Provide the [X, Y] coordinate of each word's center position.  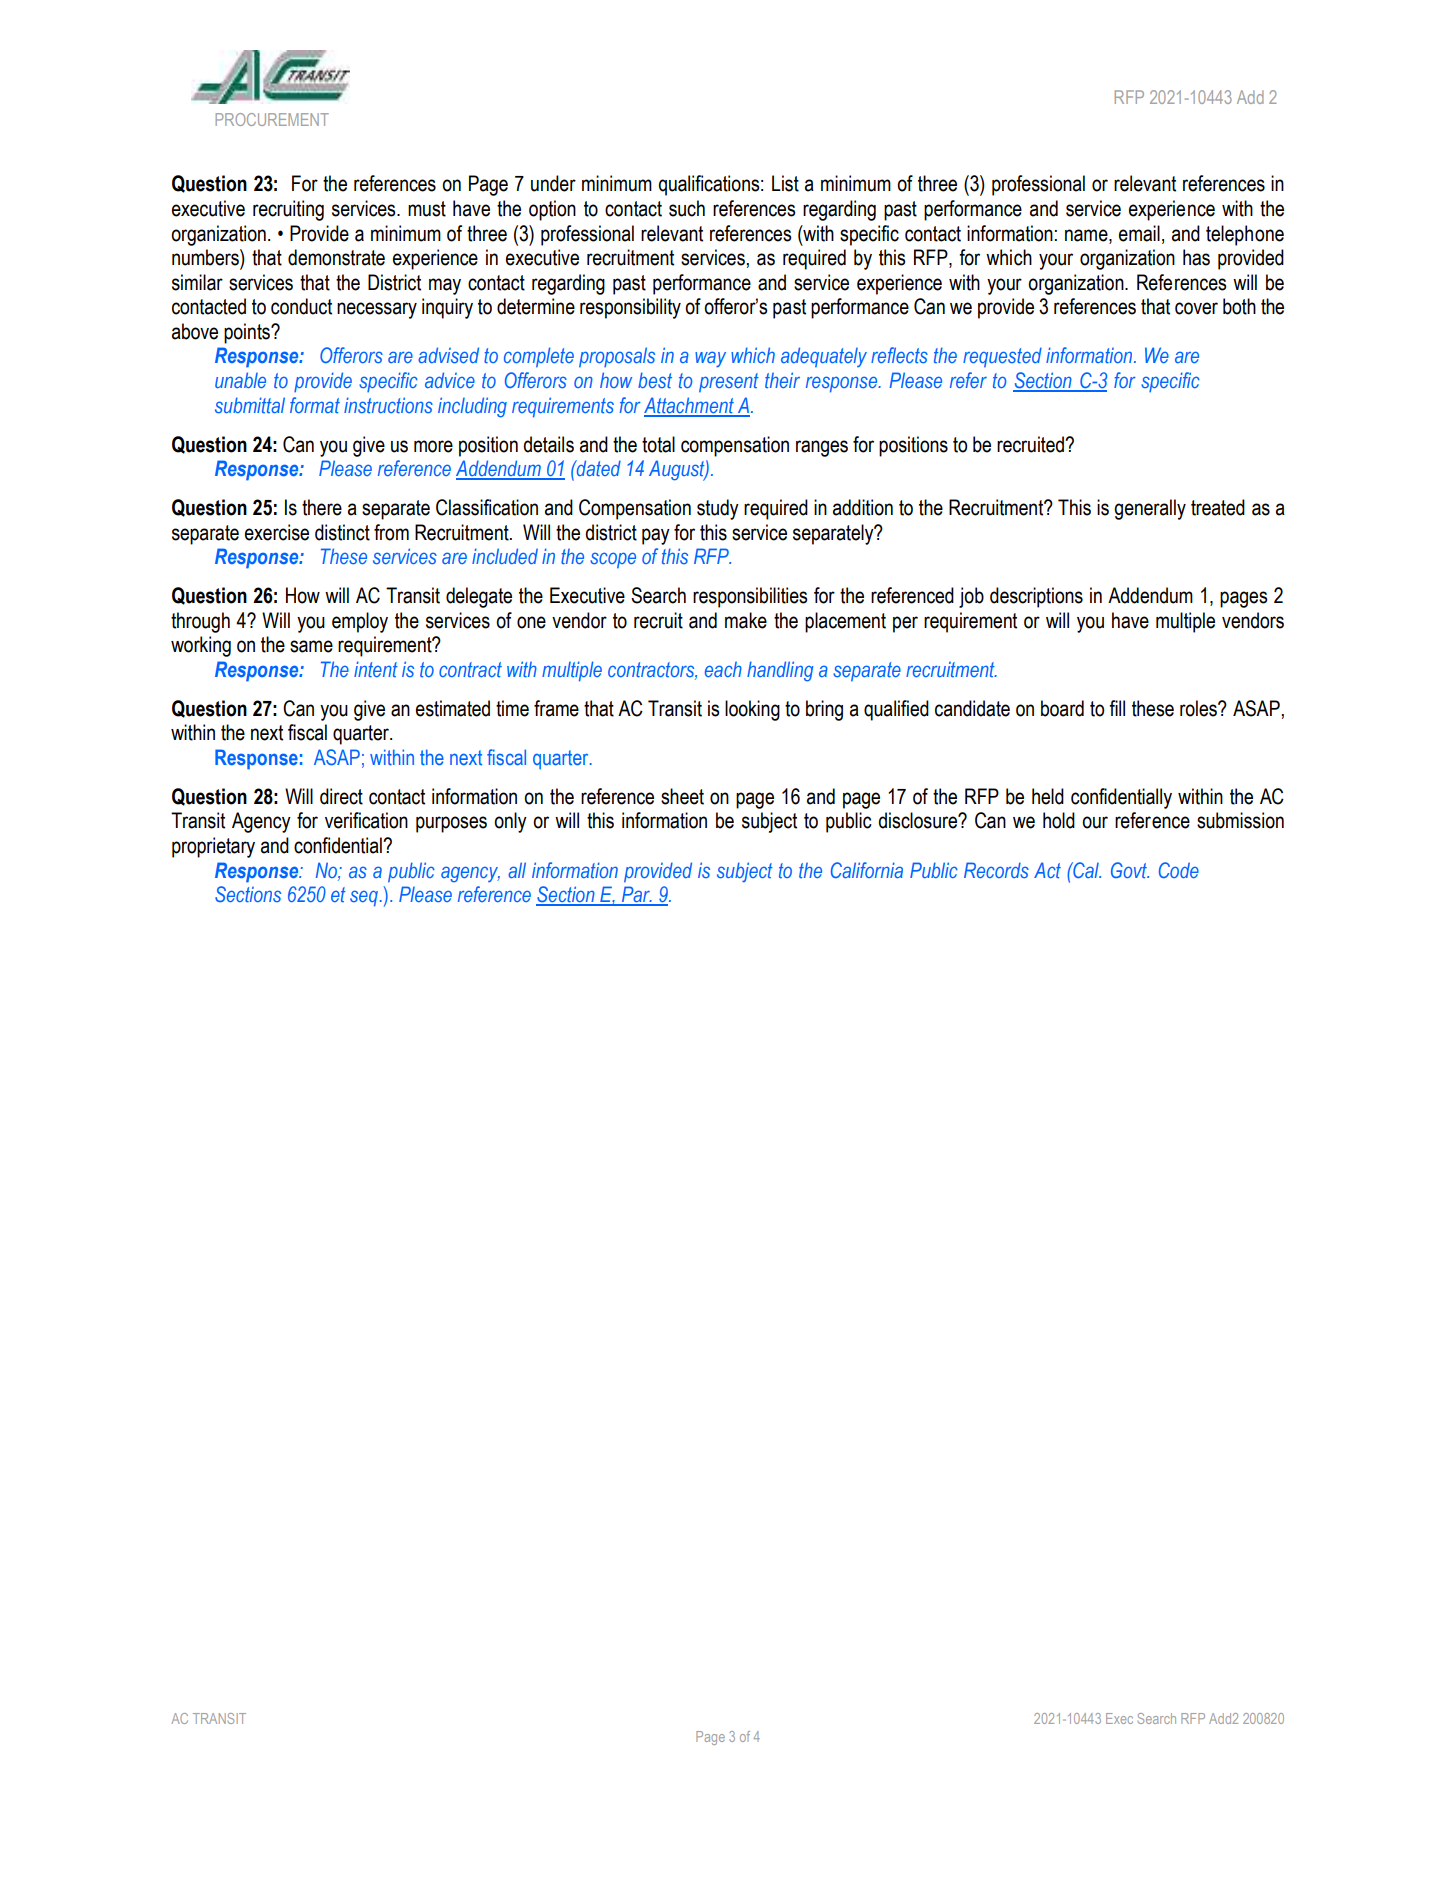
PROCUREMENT [272, 119]
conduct [301, 306]
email [1139, 233]
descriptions [1036, 597]
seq [365, 898]
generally [1150, 509]
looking [752, 710]
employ [360, 622]
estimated [453, 708]
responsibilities [750, 597]
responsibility [630, 308]
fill [1117, 708]
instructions [388, 405]
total [658, 444]
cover [1196, 308]
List [785, 183]
